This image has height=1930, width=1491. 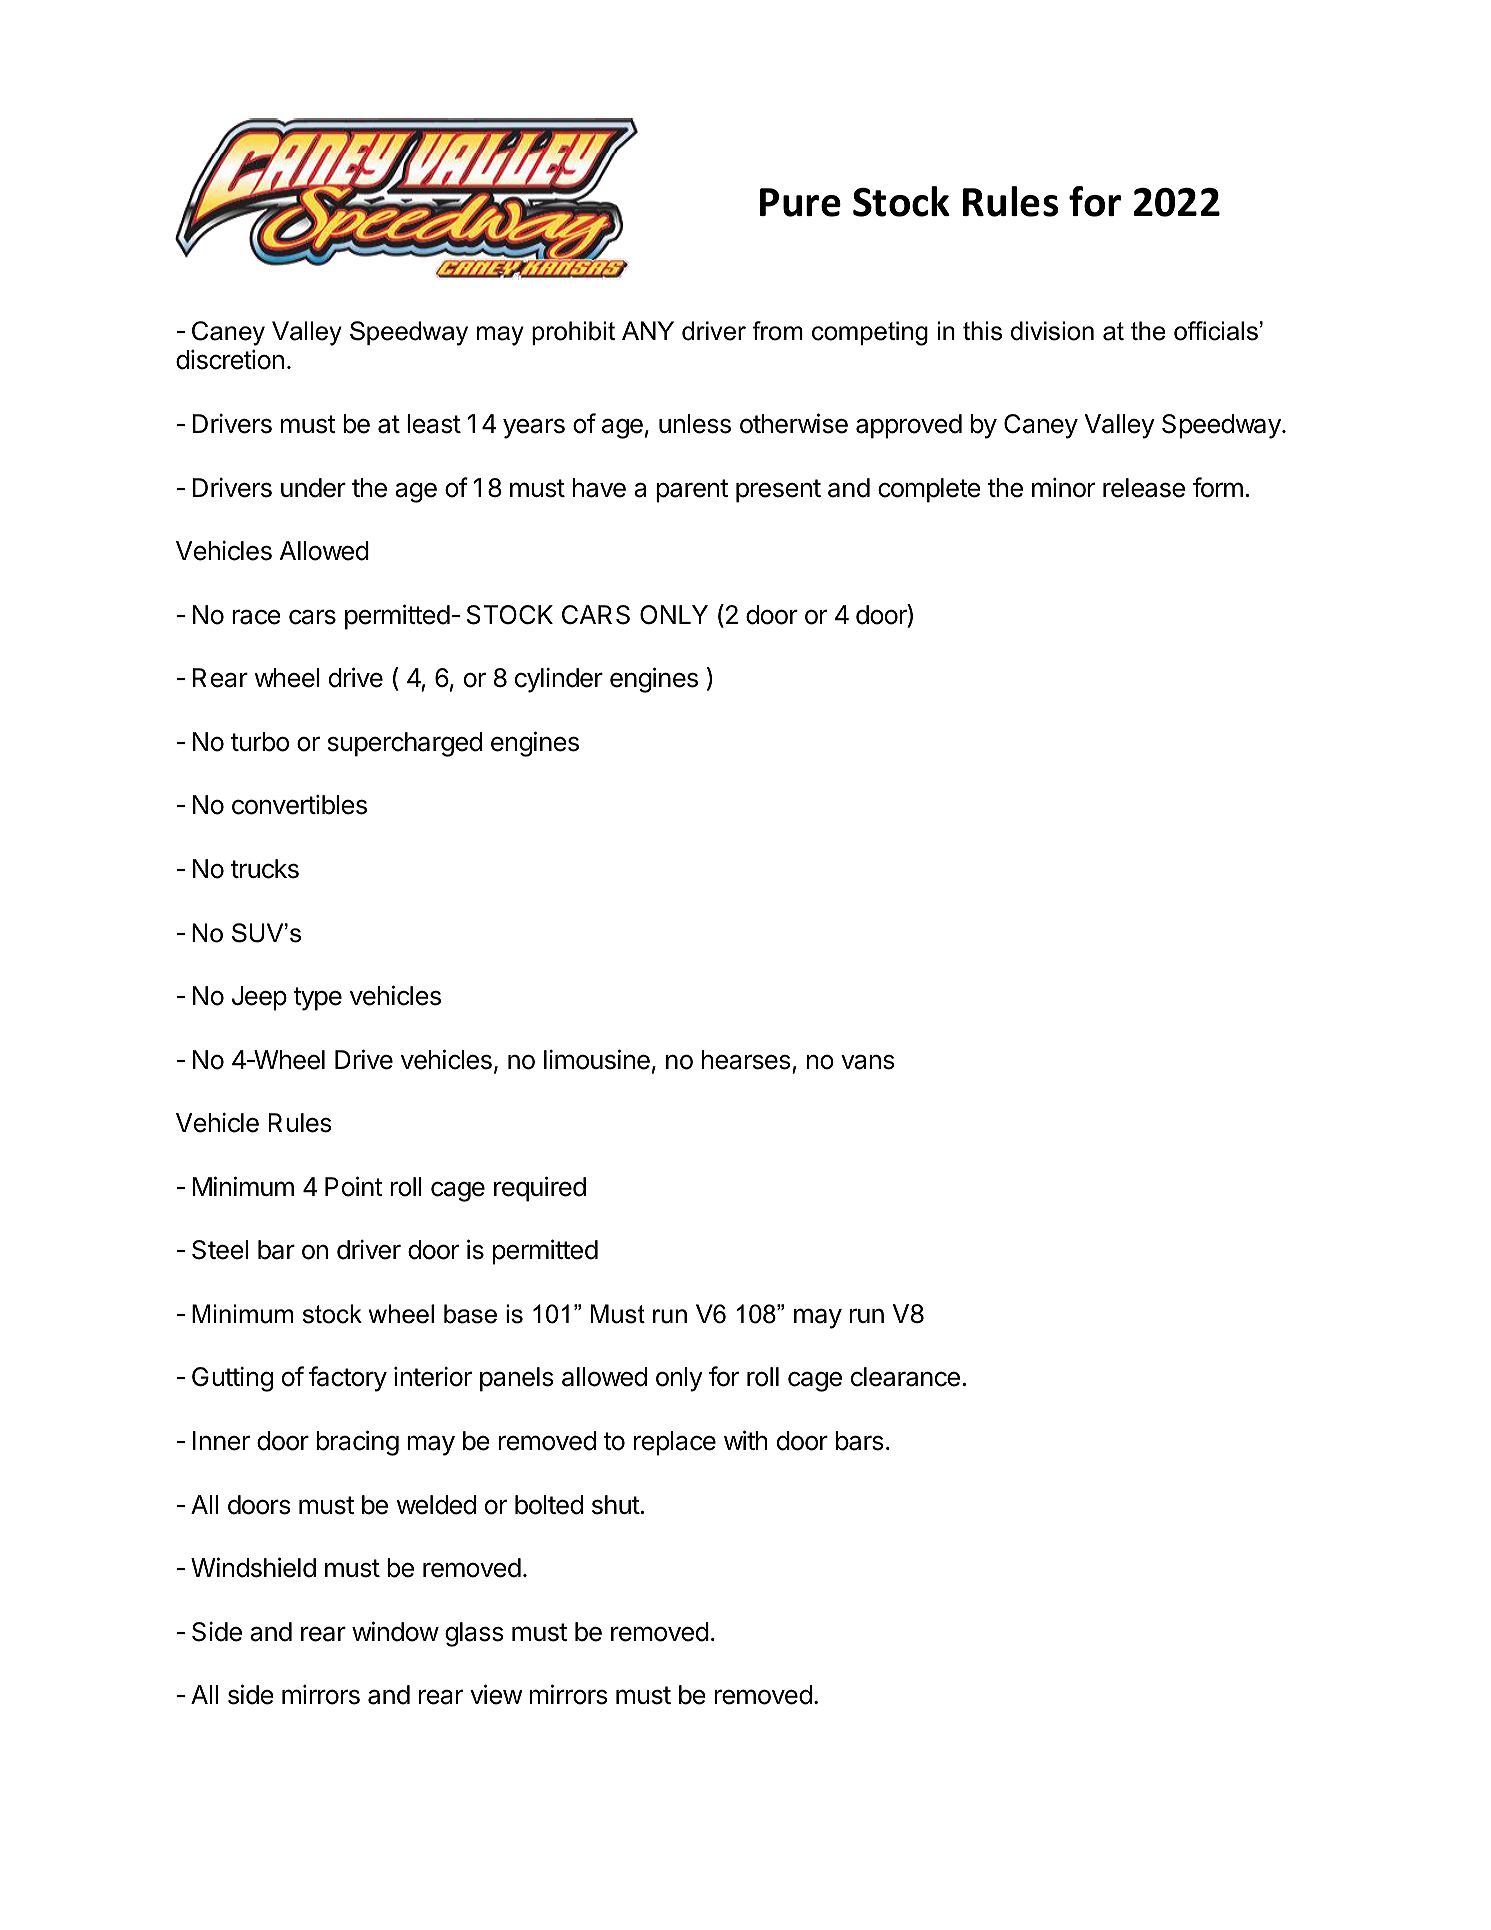 What do you see at coordinates (746, 1440) in the image?
I see `with` at bounding box center [746, 1440].
